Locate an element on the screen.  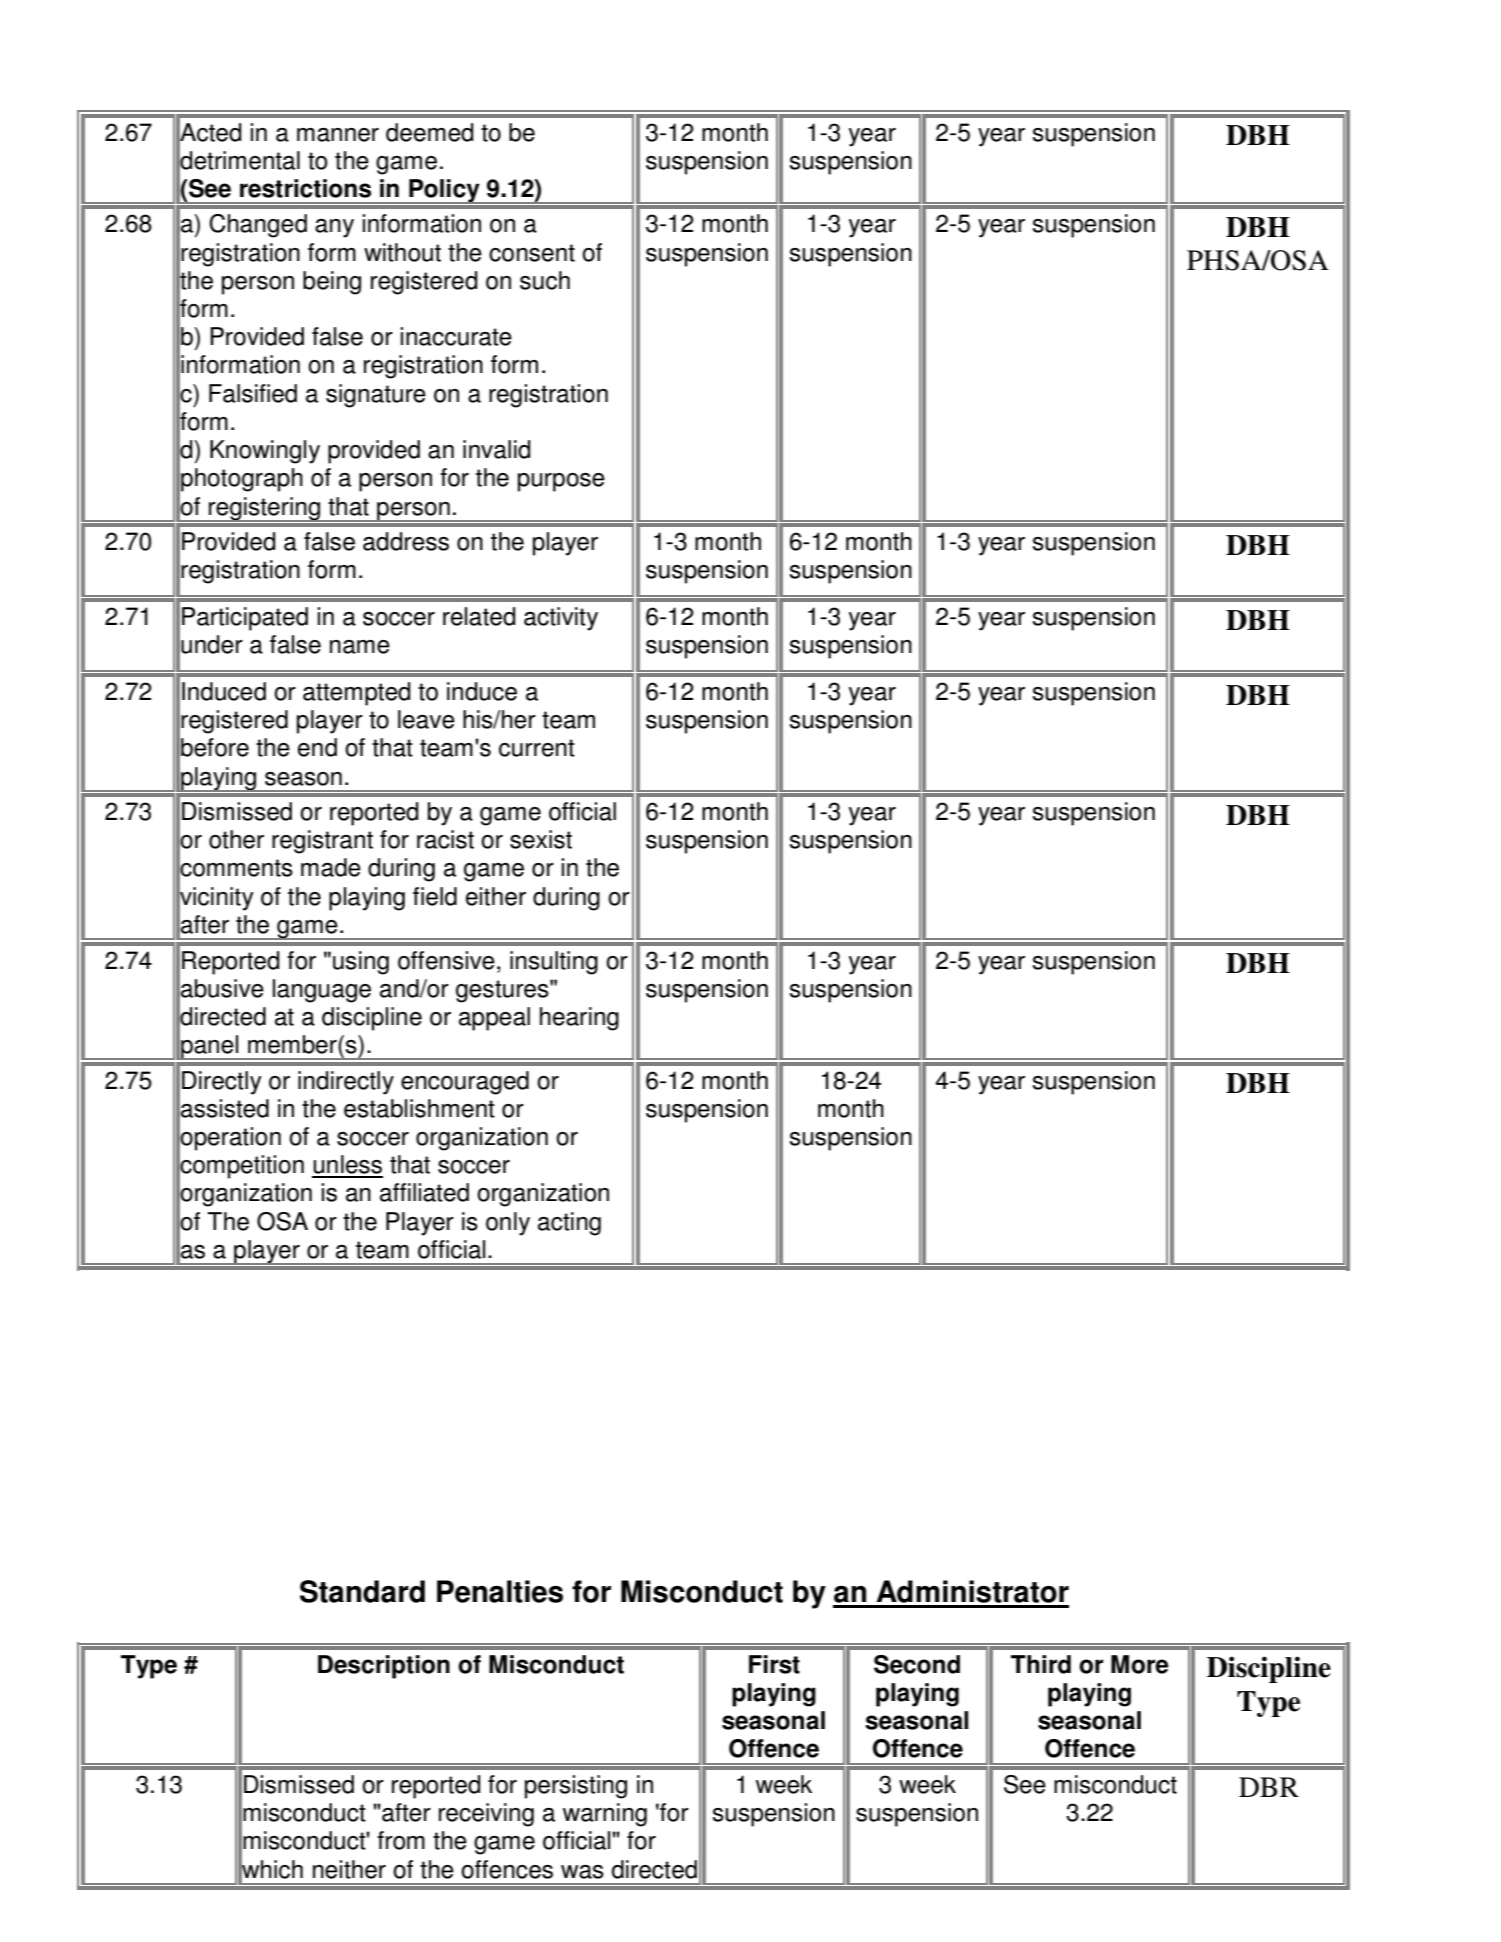
from is located at coordinates (401, 1840).
